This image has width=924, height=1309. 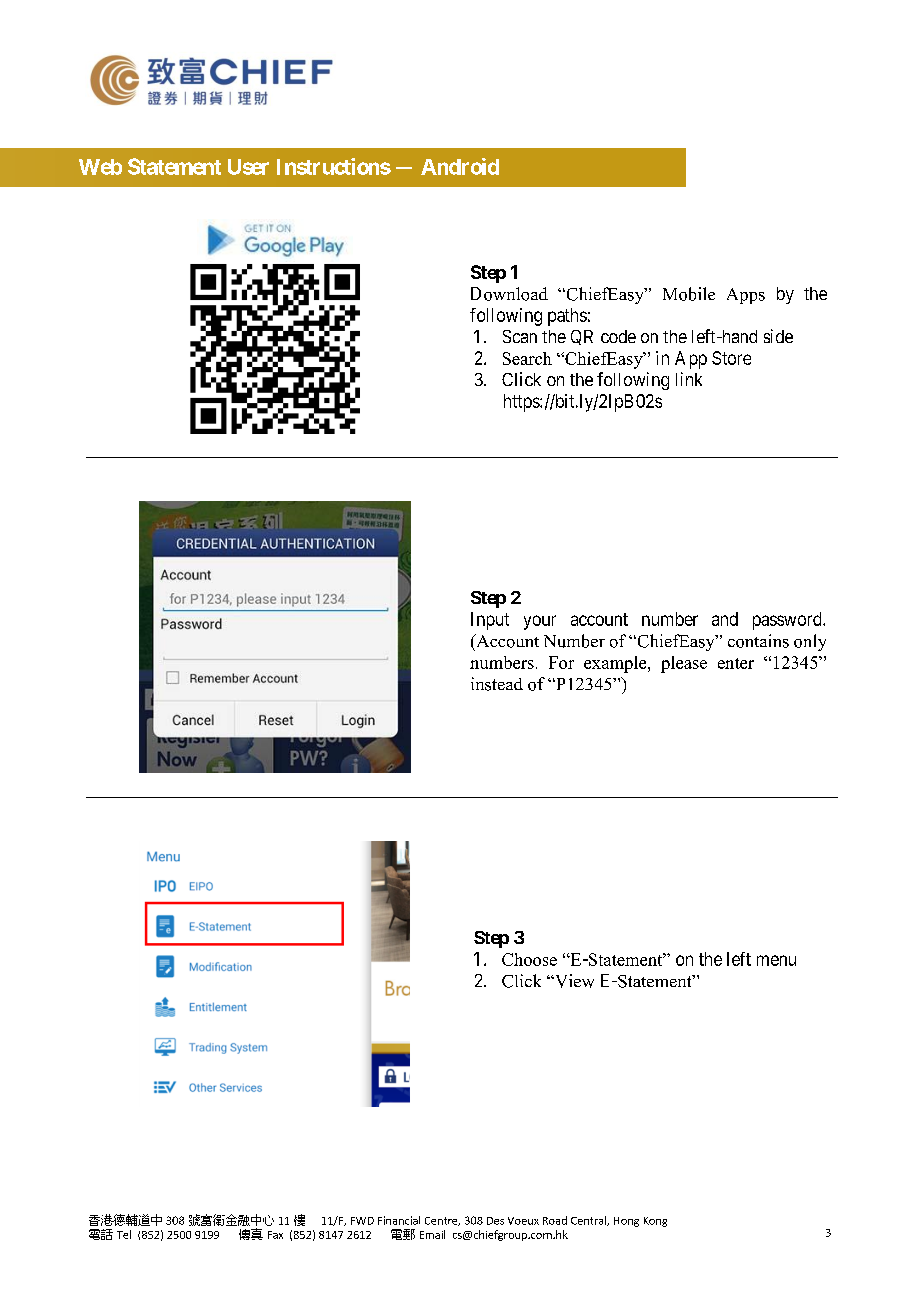 What do you see at coordinates (655, 1222) in the image?
I see `Kong` at bounding box center [655, 1222].
